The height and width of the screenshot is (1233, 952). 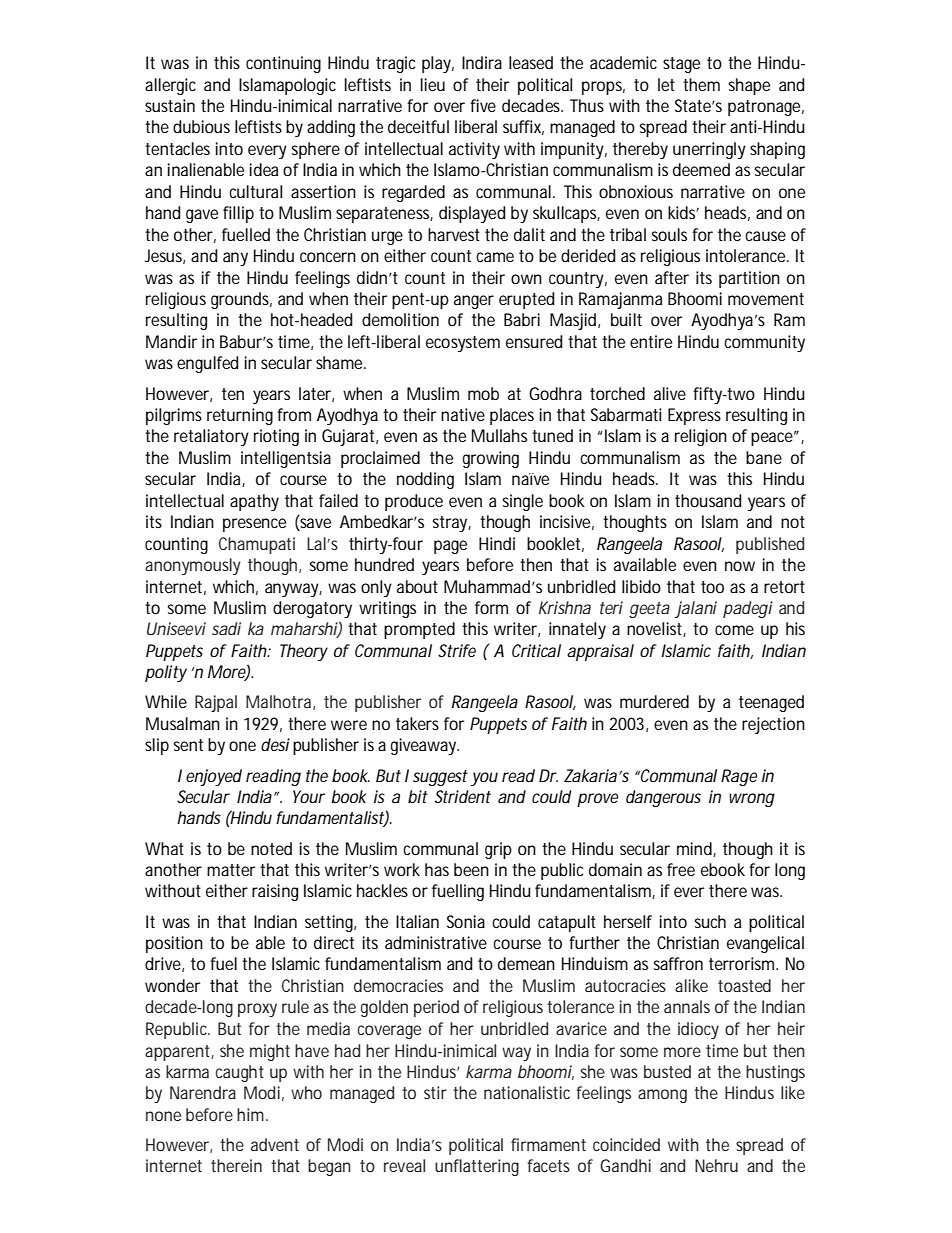 I want to click on shape, so click(x=749, y=86).
